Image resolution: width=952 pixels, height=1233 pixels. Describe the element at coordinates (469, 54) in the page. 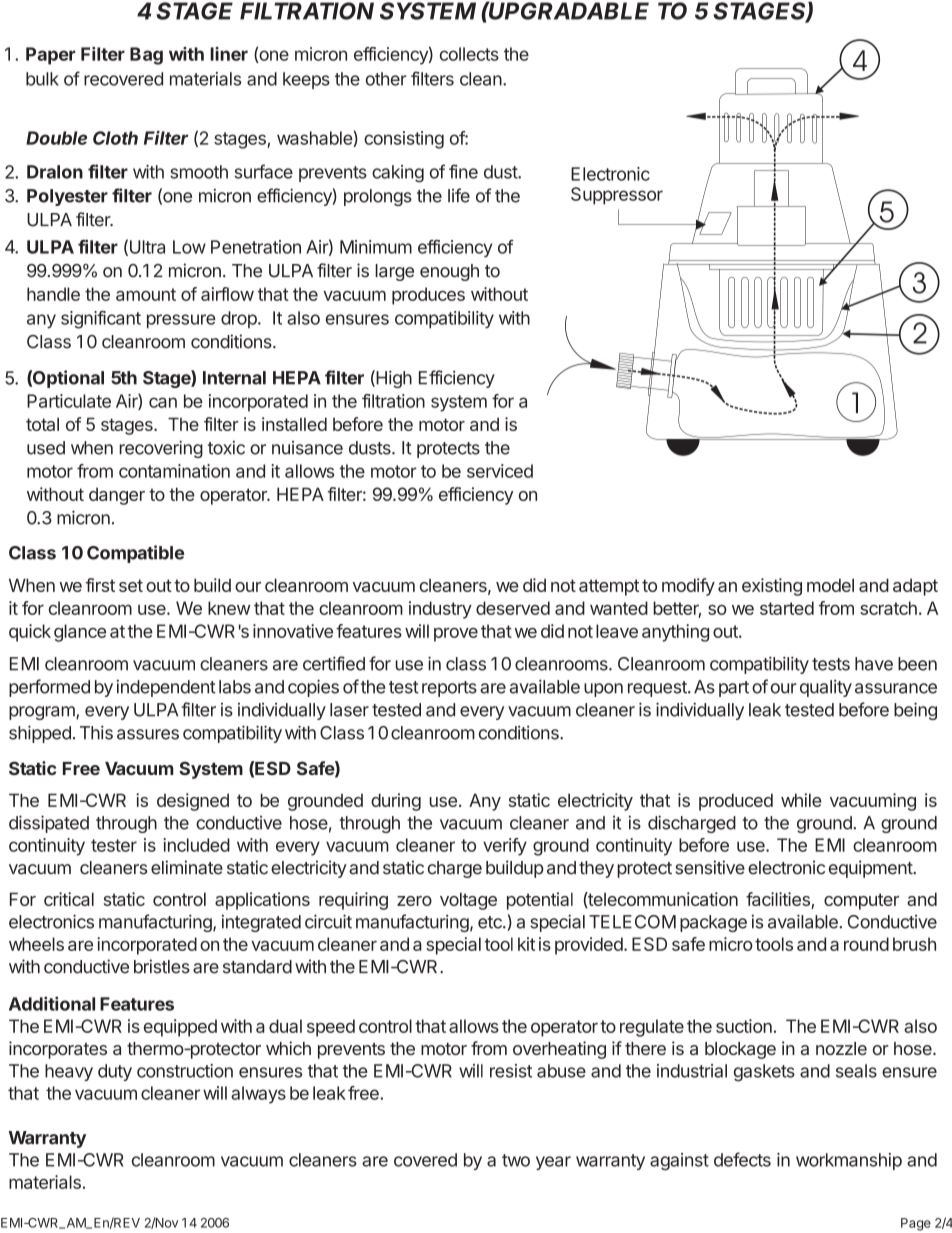

I see `collects` at that location.
